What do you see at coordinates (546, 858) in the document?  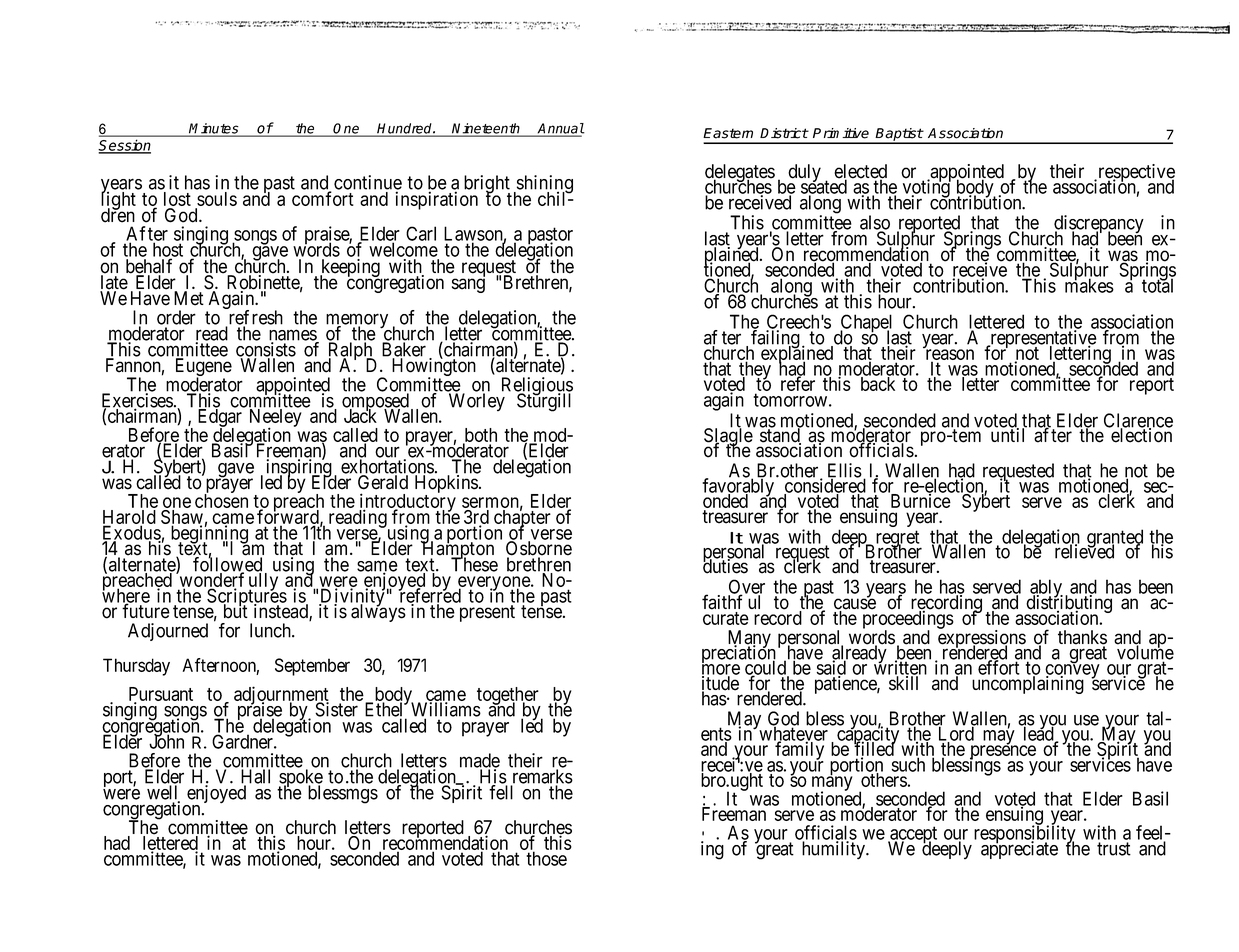 I see `those` at bounding box center [546, 858].
